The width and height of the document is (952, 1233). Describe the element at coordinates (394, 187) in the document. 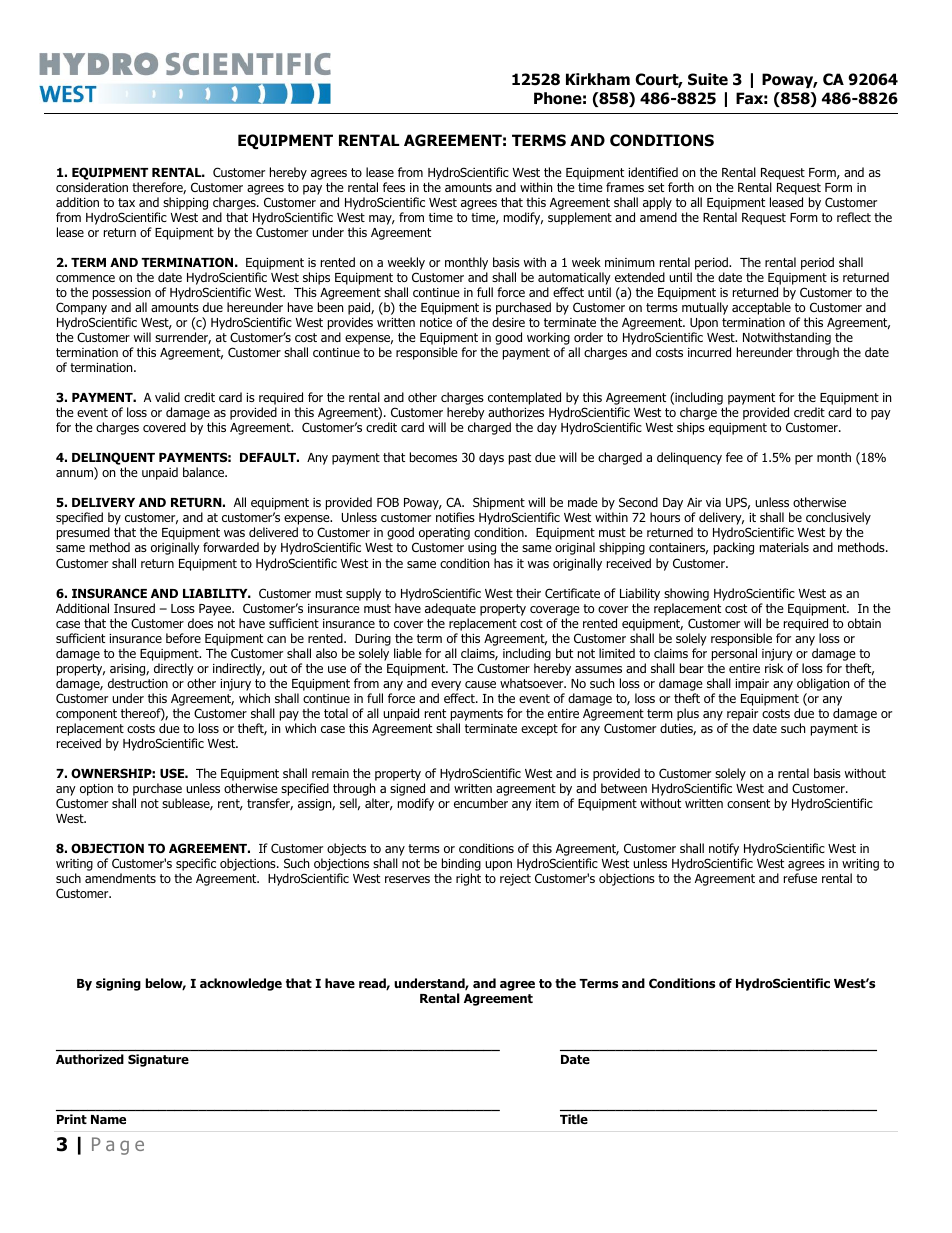

I see `fees` at that location.
